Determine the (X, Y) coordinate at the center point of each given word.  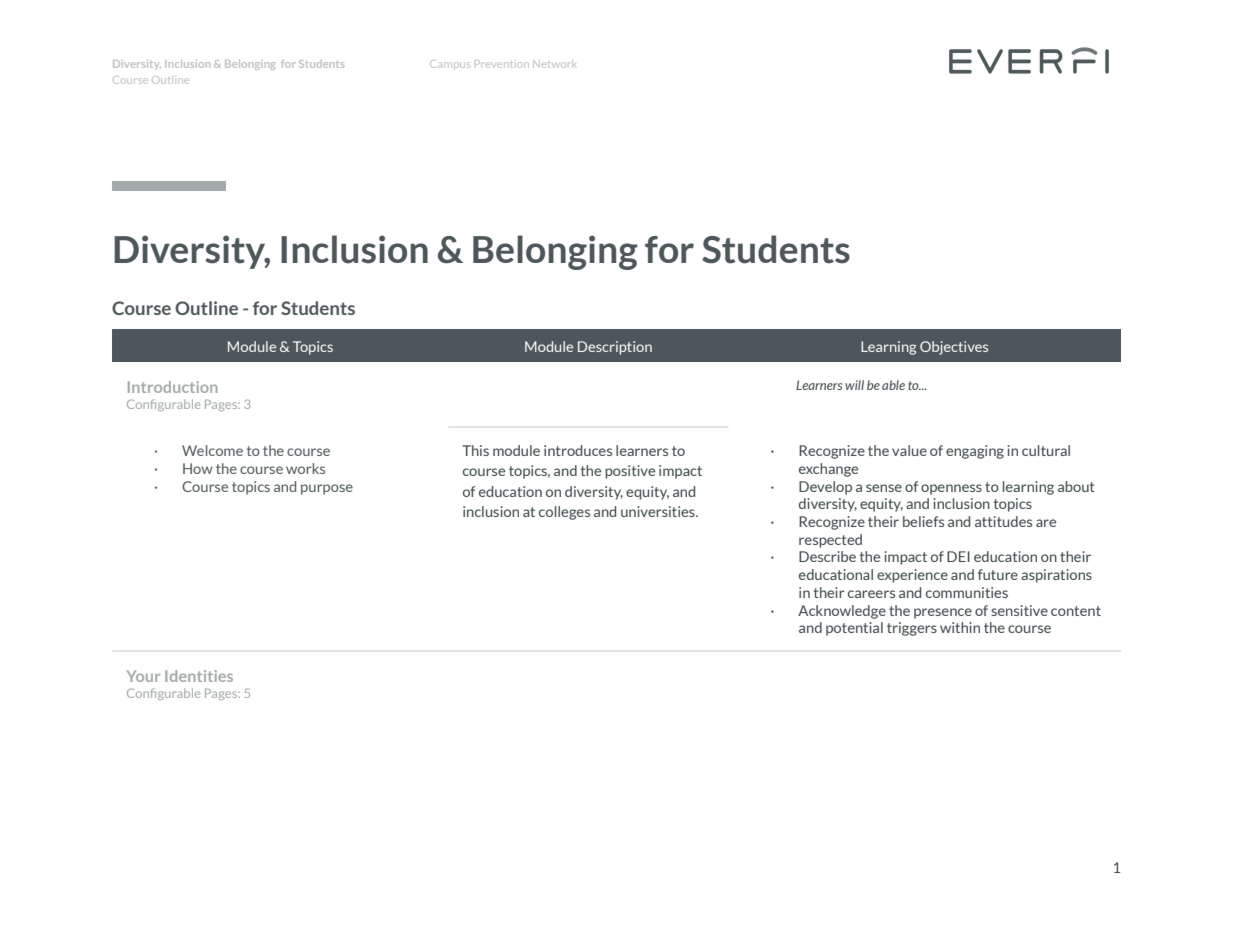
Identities (199, 676)
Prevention (502, 64)
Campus (450, 64)
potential (854, 629)
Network (554, 64)
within (960, 627)
